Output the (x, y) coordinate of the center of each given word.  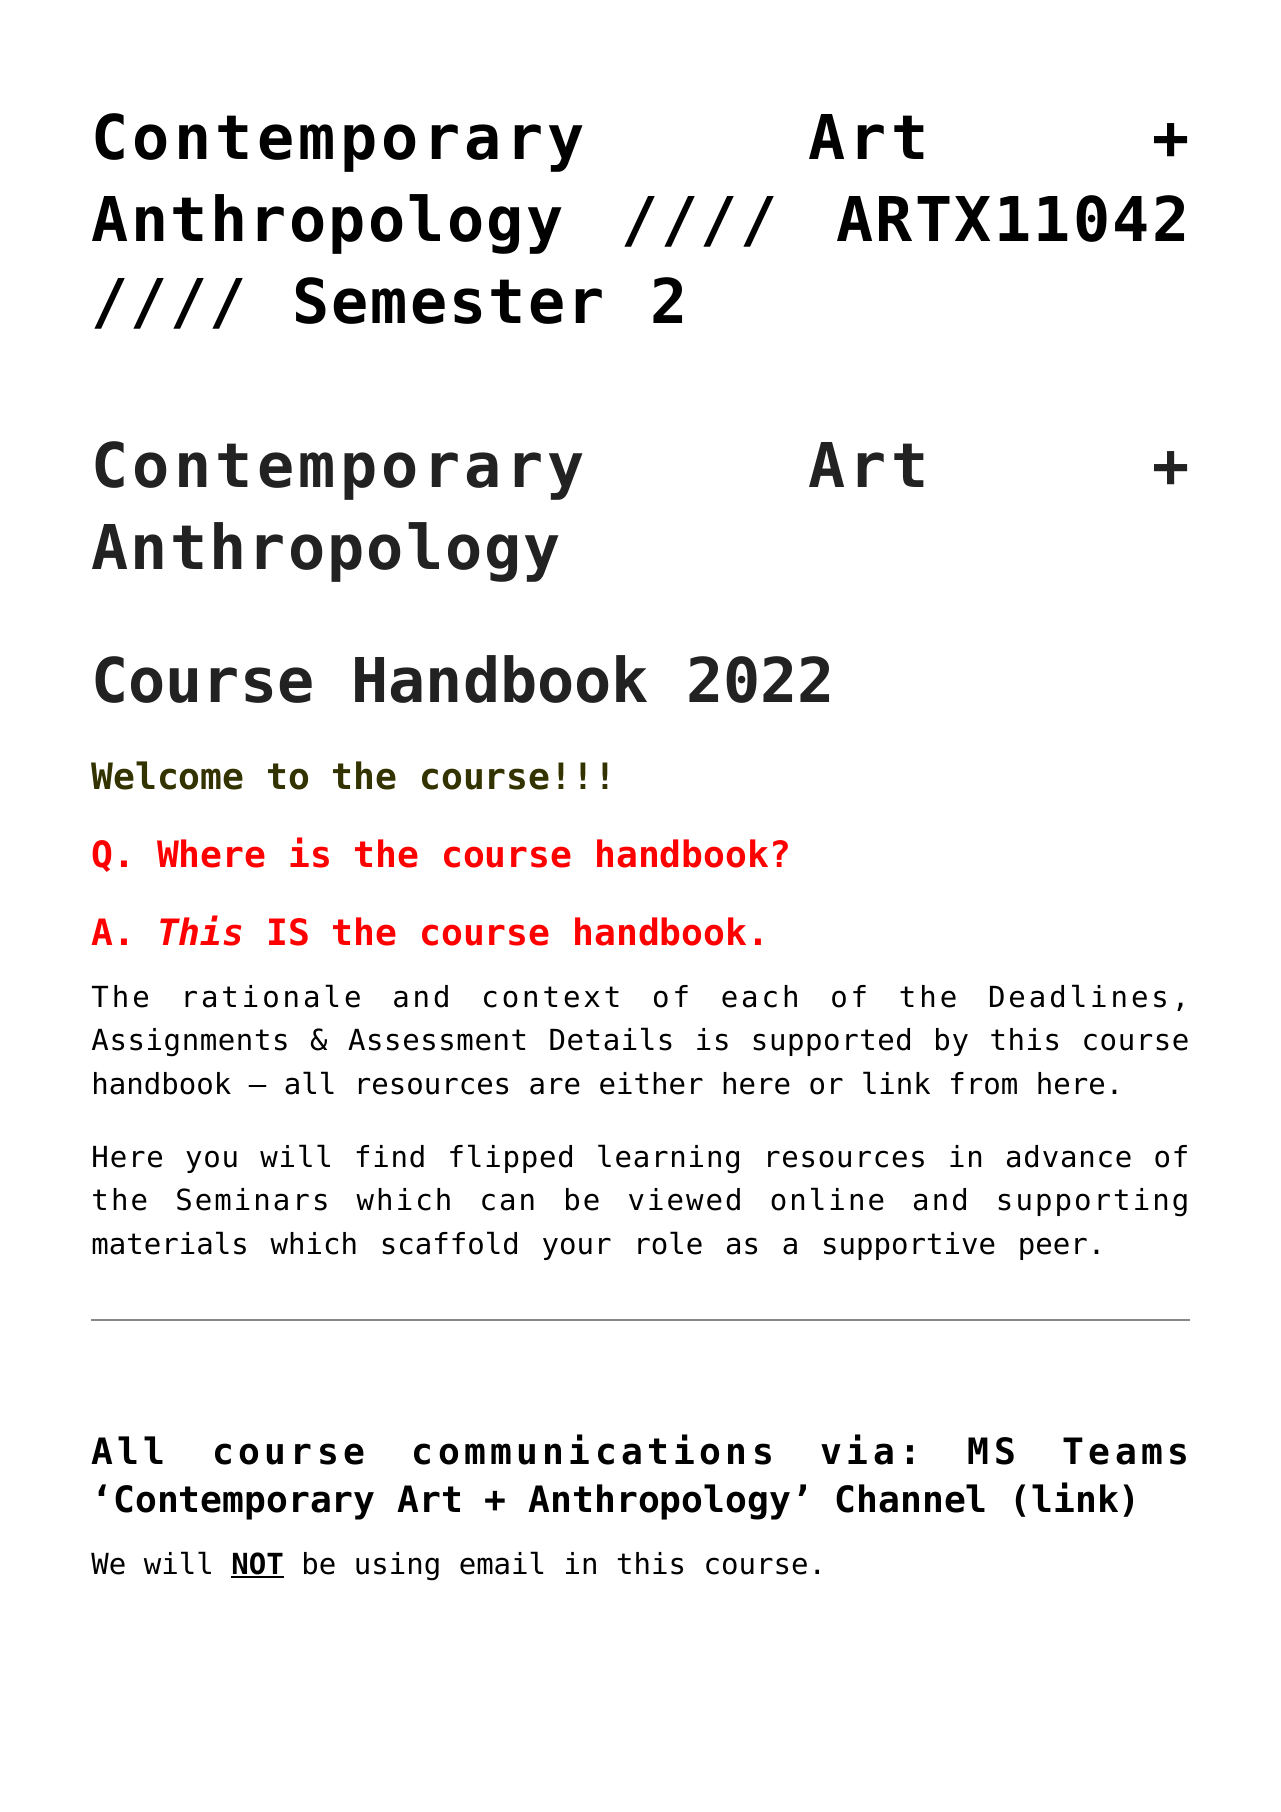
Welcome (167, 775)
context (551, 997)
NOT (257, 1564)
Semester (449, 300)
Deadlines (1078, 996)
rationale (272, 996)
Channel (910, 1498)
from (984, 1083)
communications (592, 1449)
